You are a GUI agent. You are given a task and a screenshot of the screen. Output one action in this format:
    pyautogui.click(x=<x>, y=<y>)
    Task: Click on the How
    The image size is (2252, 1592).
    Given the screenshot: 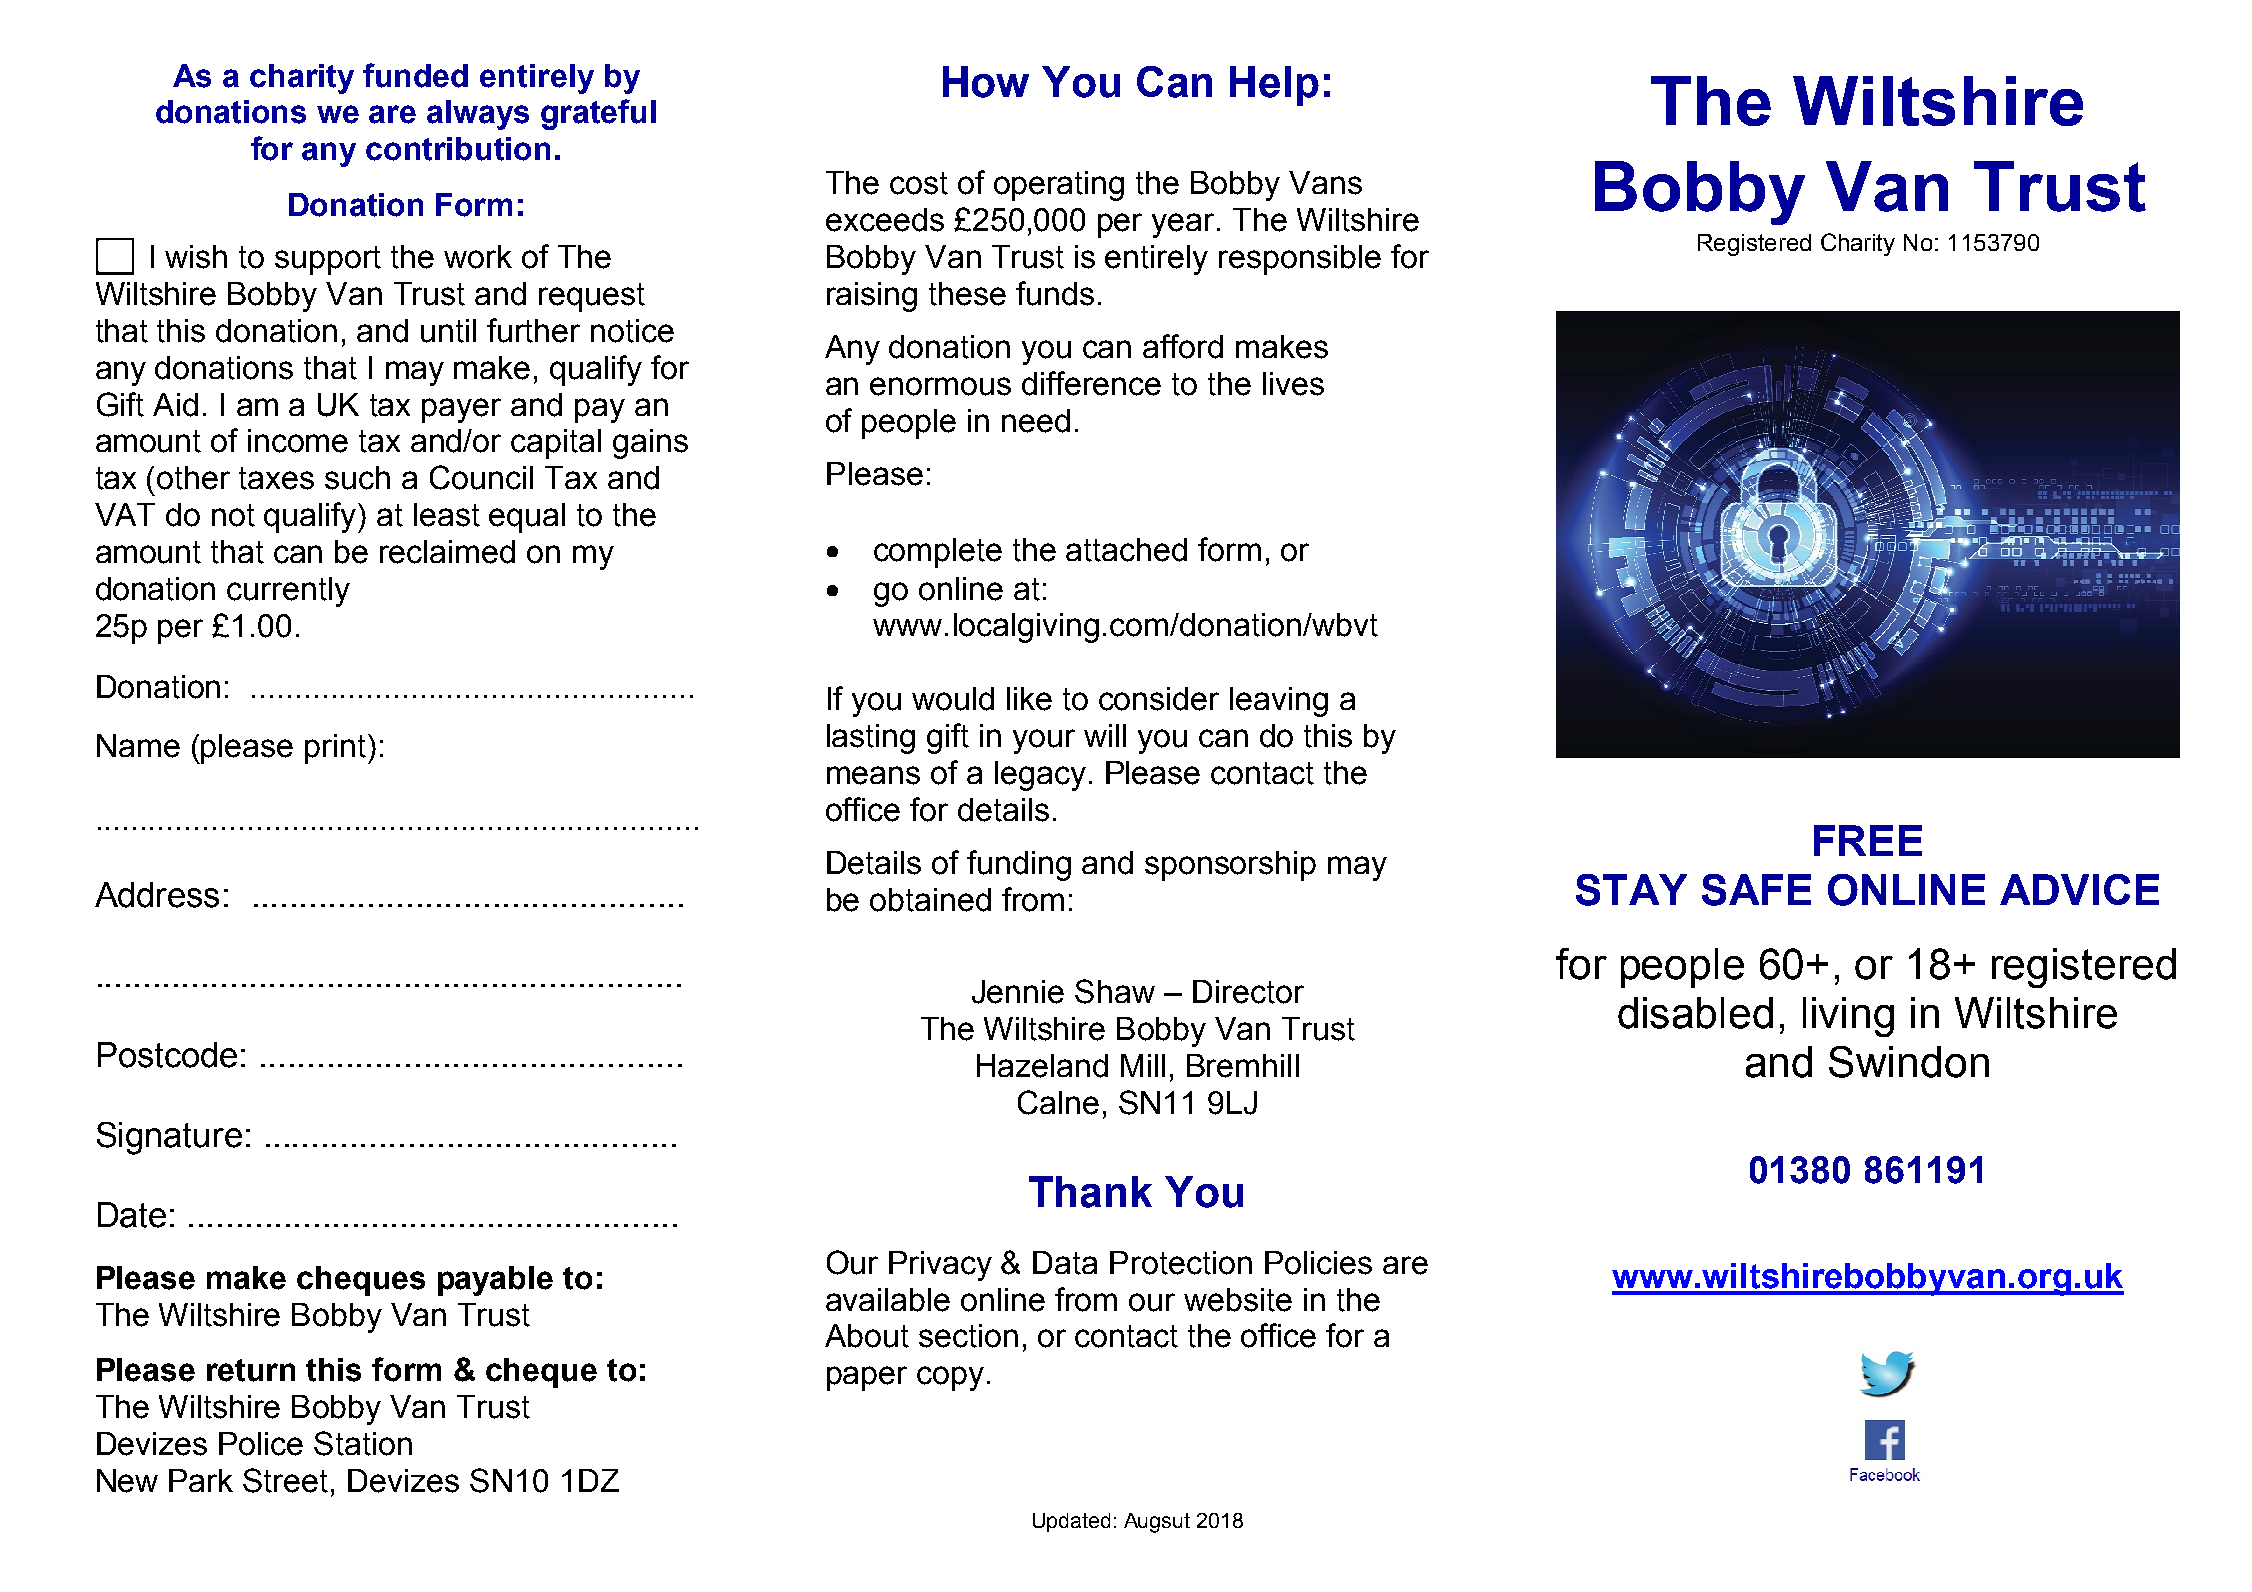 What is the action you would take?
    pyautogui.click(x=986, y=82)
